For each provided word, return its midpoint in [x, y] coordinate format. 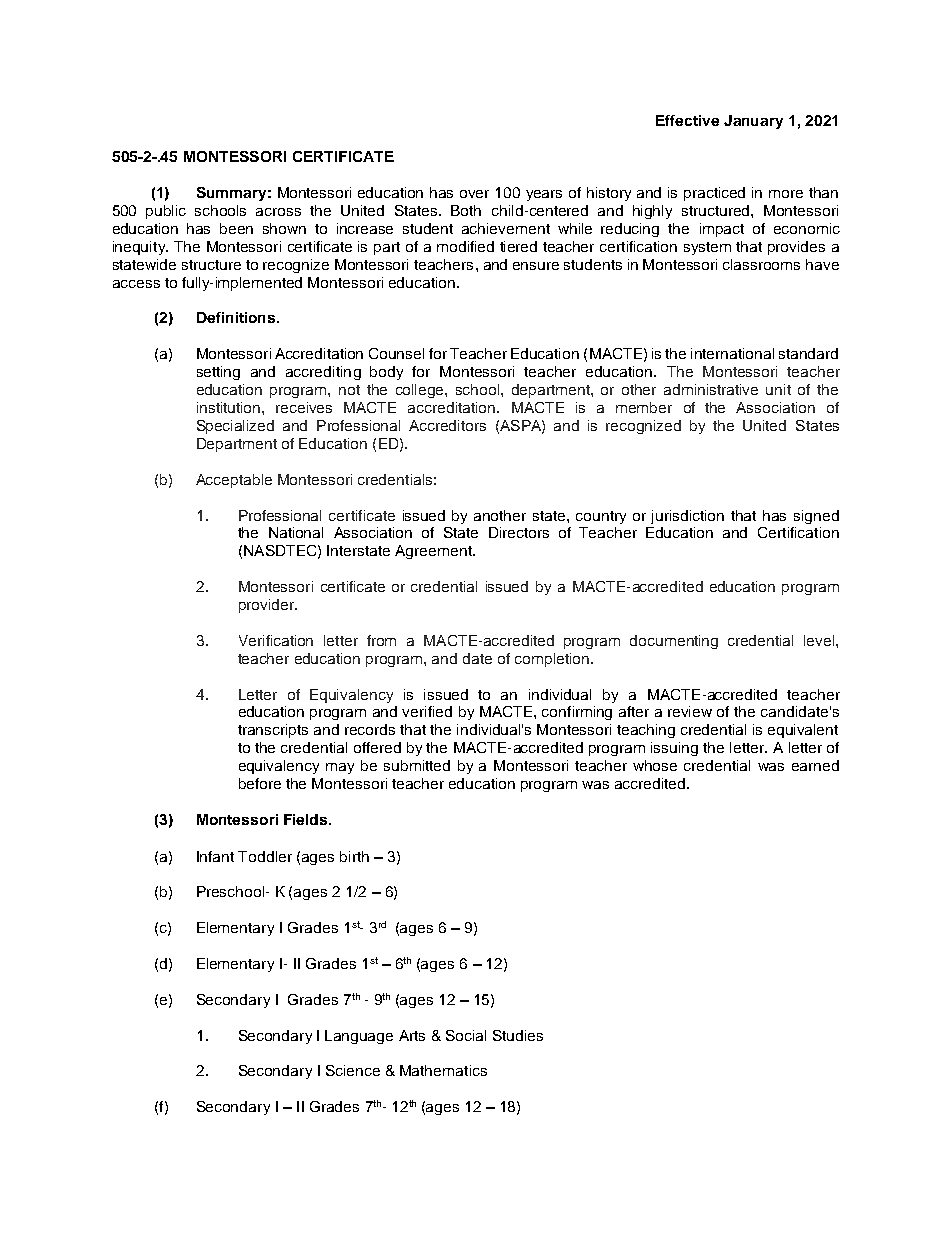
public [166, 212]
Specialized [235, 427]
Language [359, 1037]
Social [466, 1035]
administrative [711, 389]
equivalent [803, 731]
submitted [417, 765]
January [753, 122]
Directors [519, 532]
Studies [518, 1035]
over [474, 194]
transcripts [273, 731]
